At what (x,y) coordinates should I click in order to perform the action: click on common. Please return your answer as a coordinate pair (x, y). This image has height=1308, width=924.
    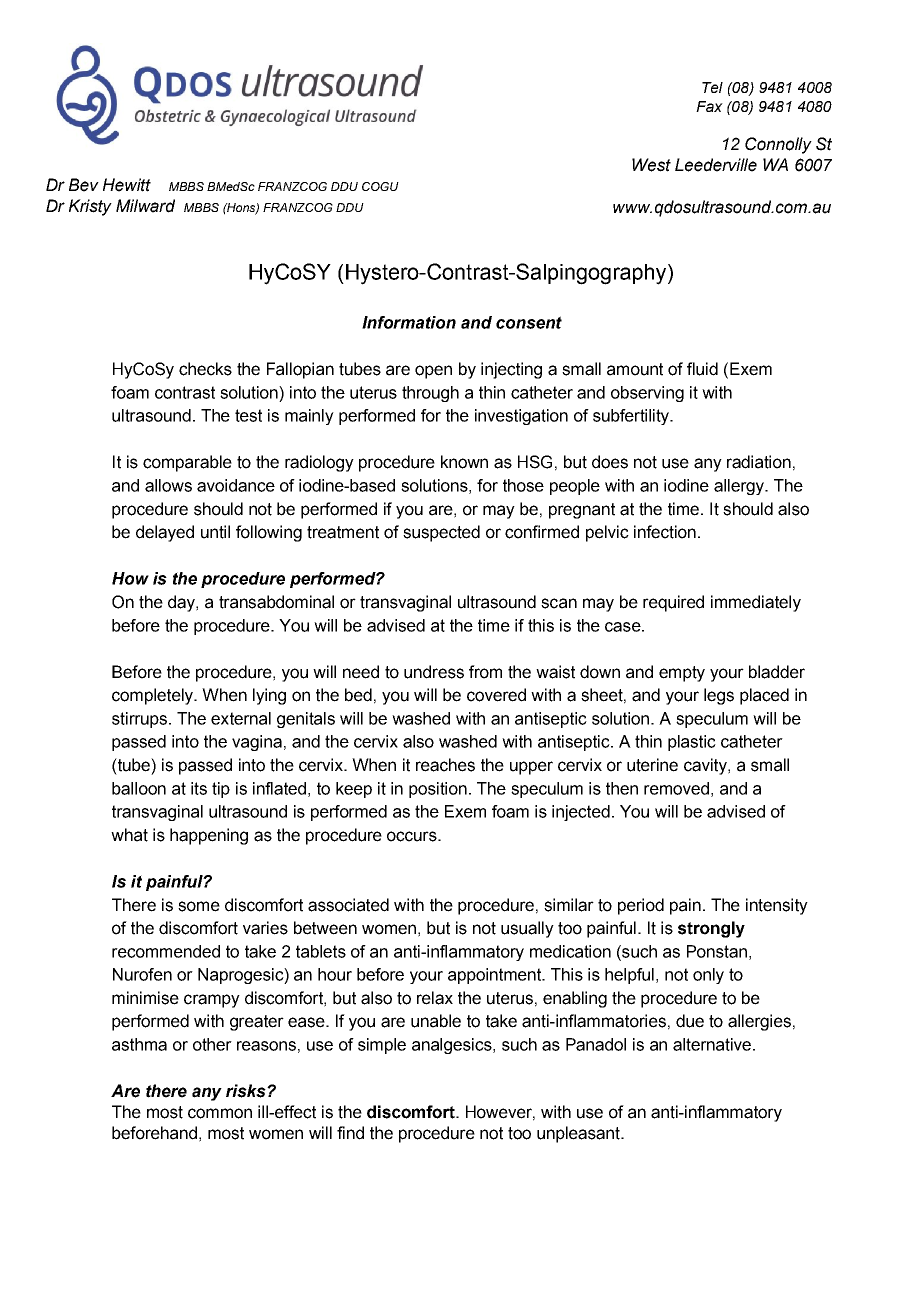
    Looking at the image, I should click on (220, 1113).
